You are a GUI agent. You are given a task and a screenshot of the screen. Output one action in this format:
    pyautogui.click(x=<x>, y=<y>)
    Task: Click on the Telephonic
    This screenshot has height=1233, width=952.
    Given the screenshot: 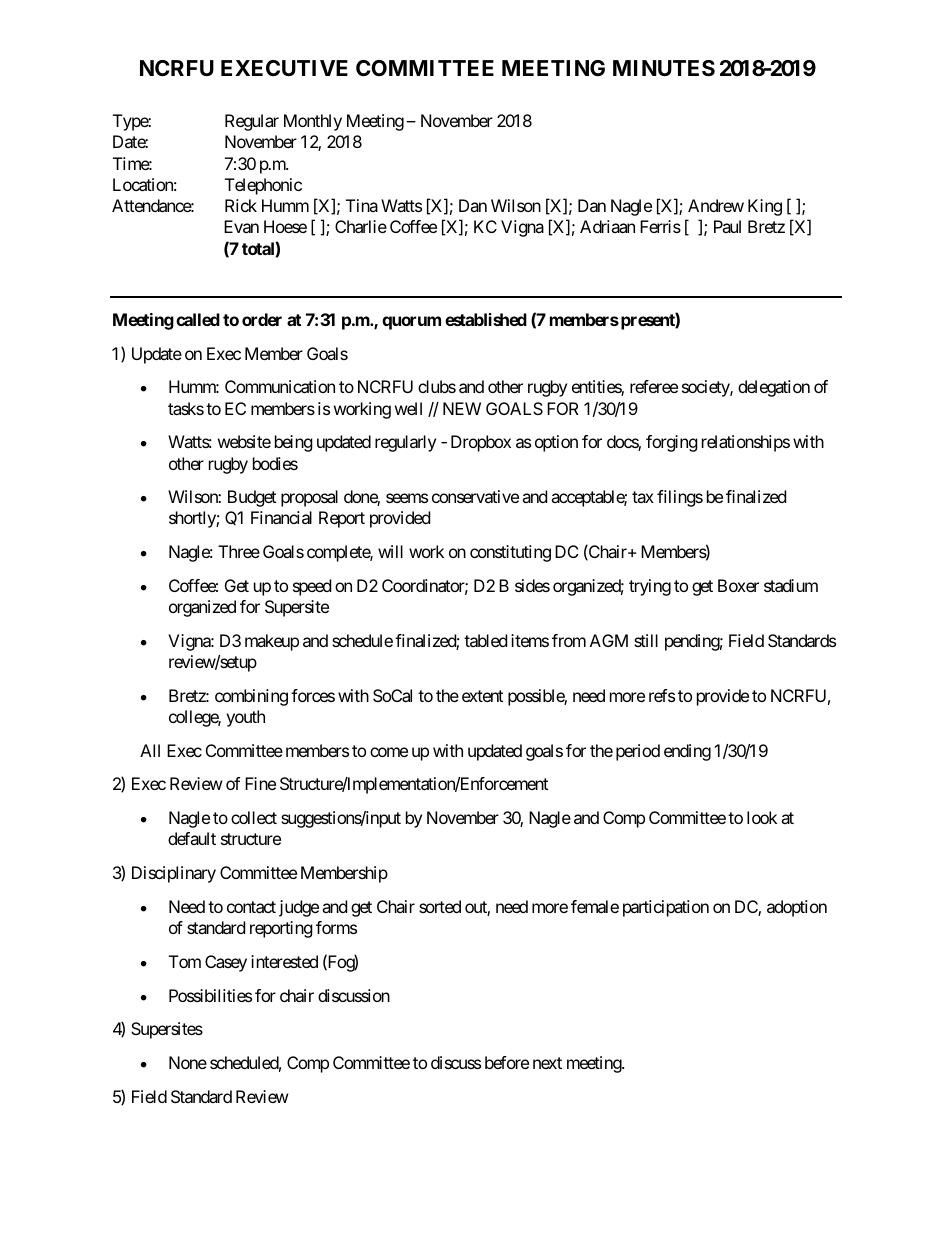 What is the action you would take?
    pyautogui.click(x=263, y=186)
